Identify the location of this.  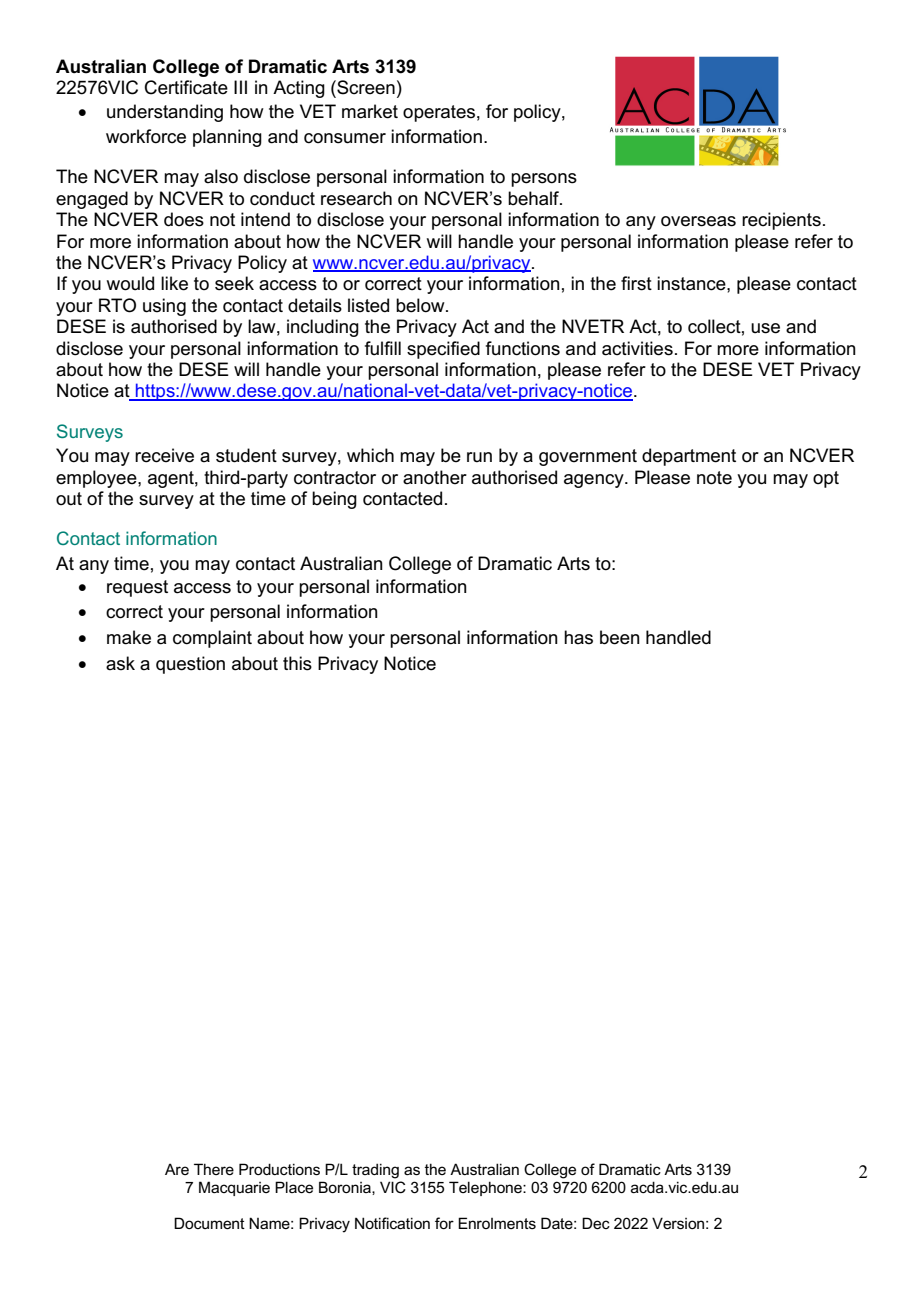
(297, 663).
